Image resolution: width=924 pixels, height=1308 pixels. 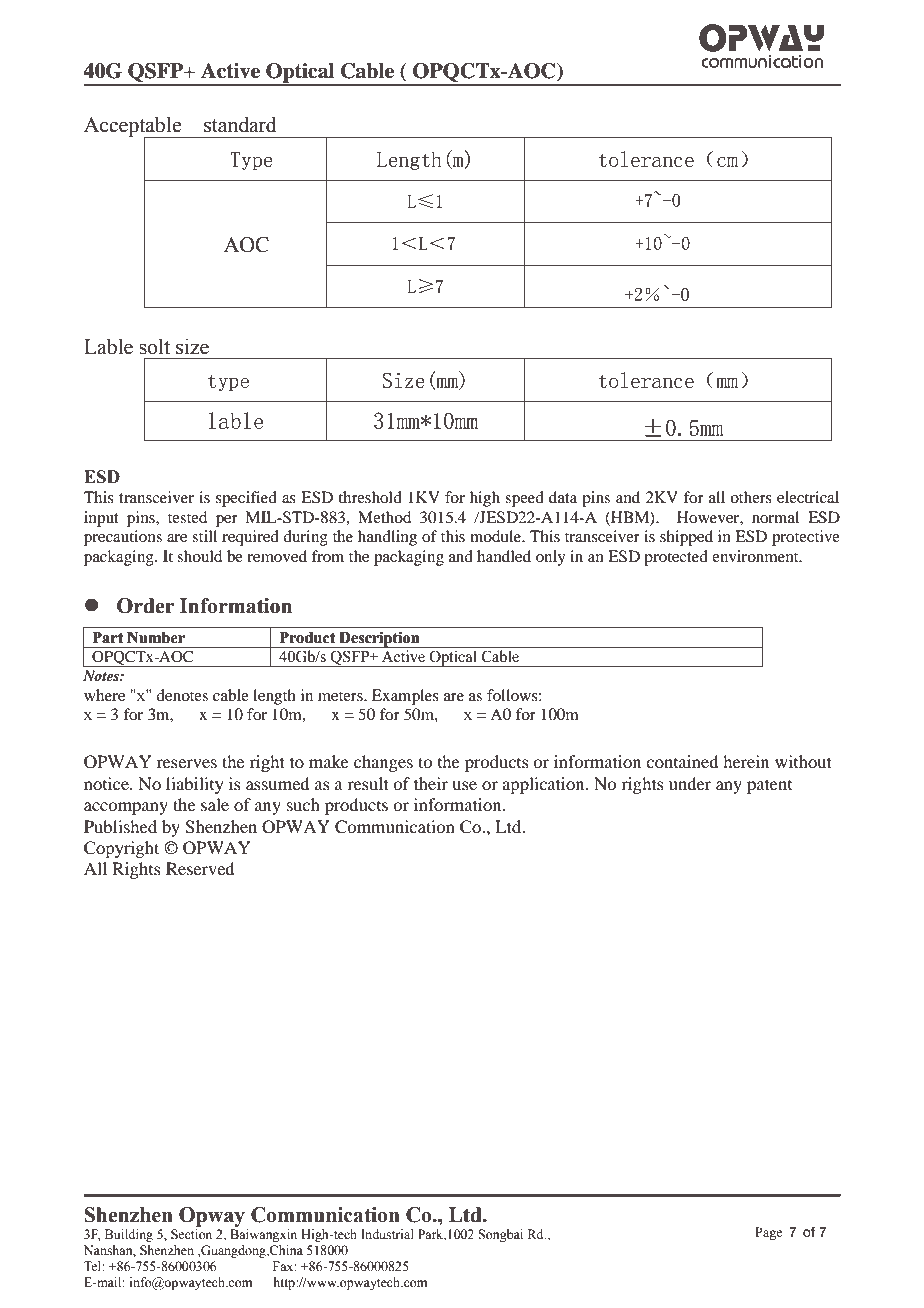 What do you see at coordinates (191, 1234) in the screenshot?
I see `Section` at bounding box center [191, 1234].
